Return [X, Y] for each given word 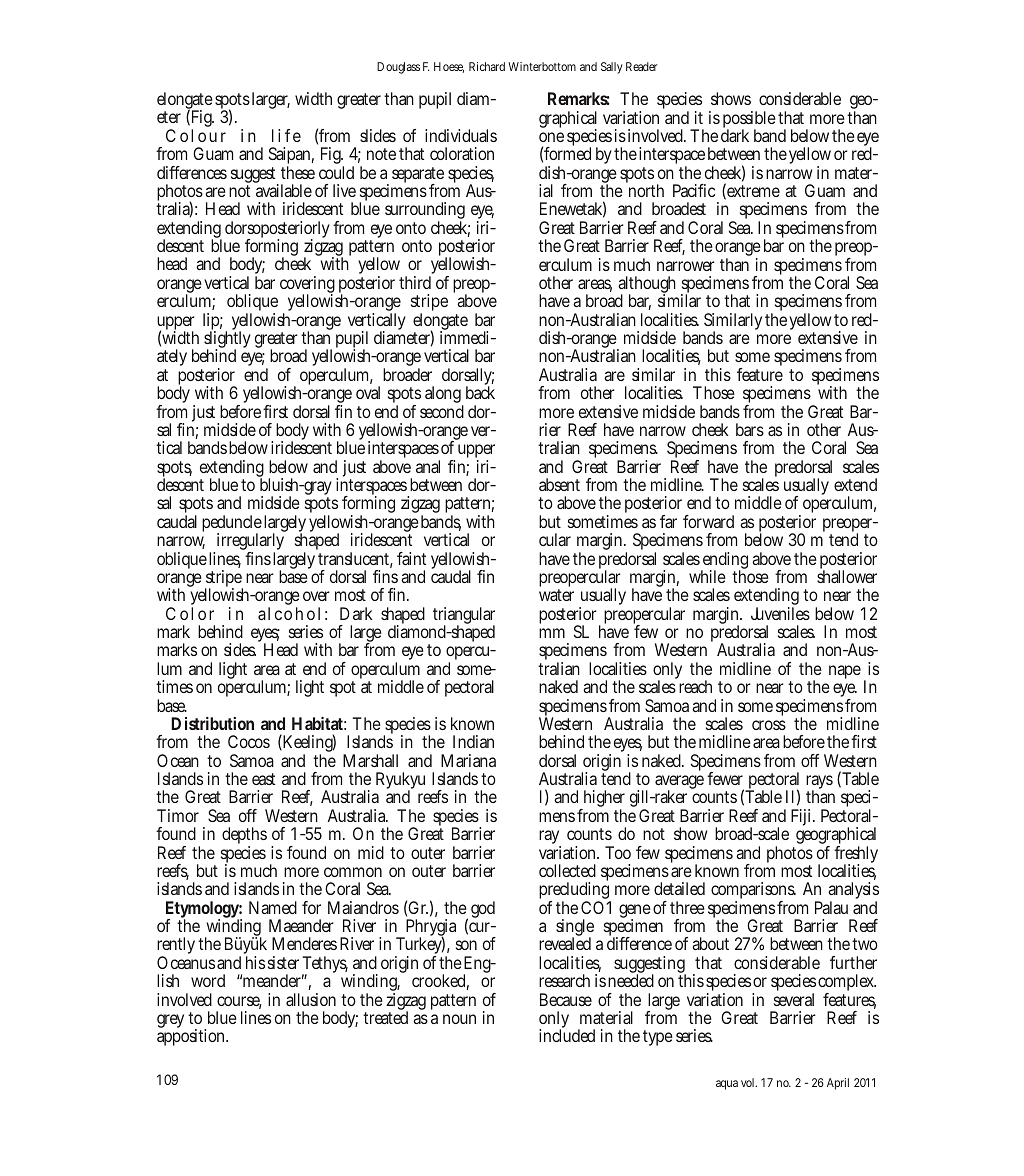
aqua [727, 1085]
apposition [192, 1037]
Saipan [291, 157]
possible [749, 121]
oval [368, 392]
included [567, 1035]
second [442, 411]
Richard [487, 66]
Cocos [249, 741]
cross [769, 725]
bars [750, 429]
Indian [473, 741]
